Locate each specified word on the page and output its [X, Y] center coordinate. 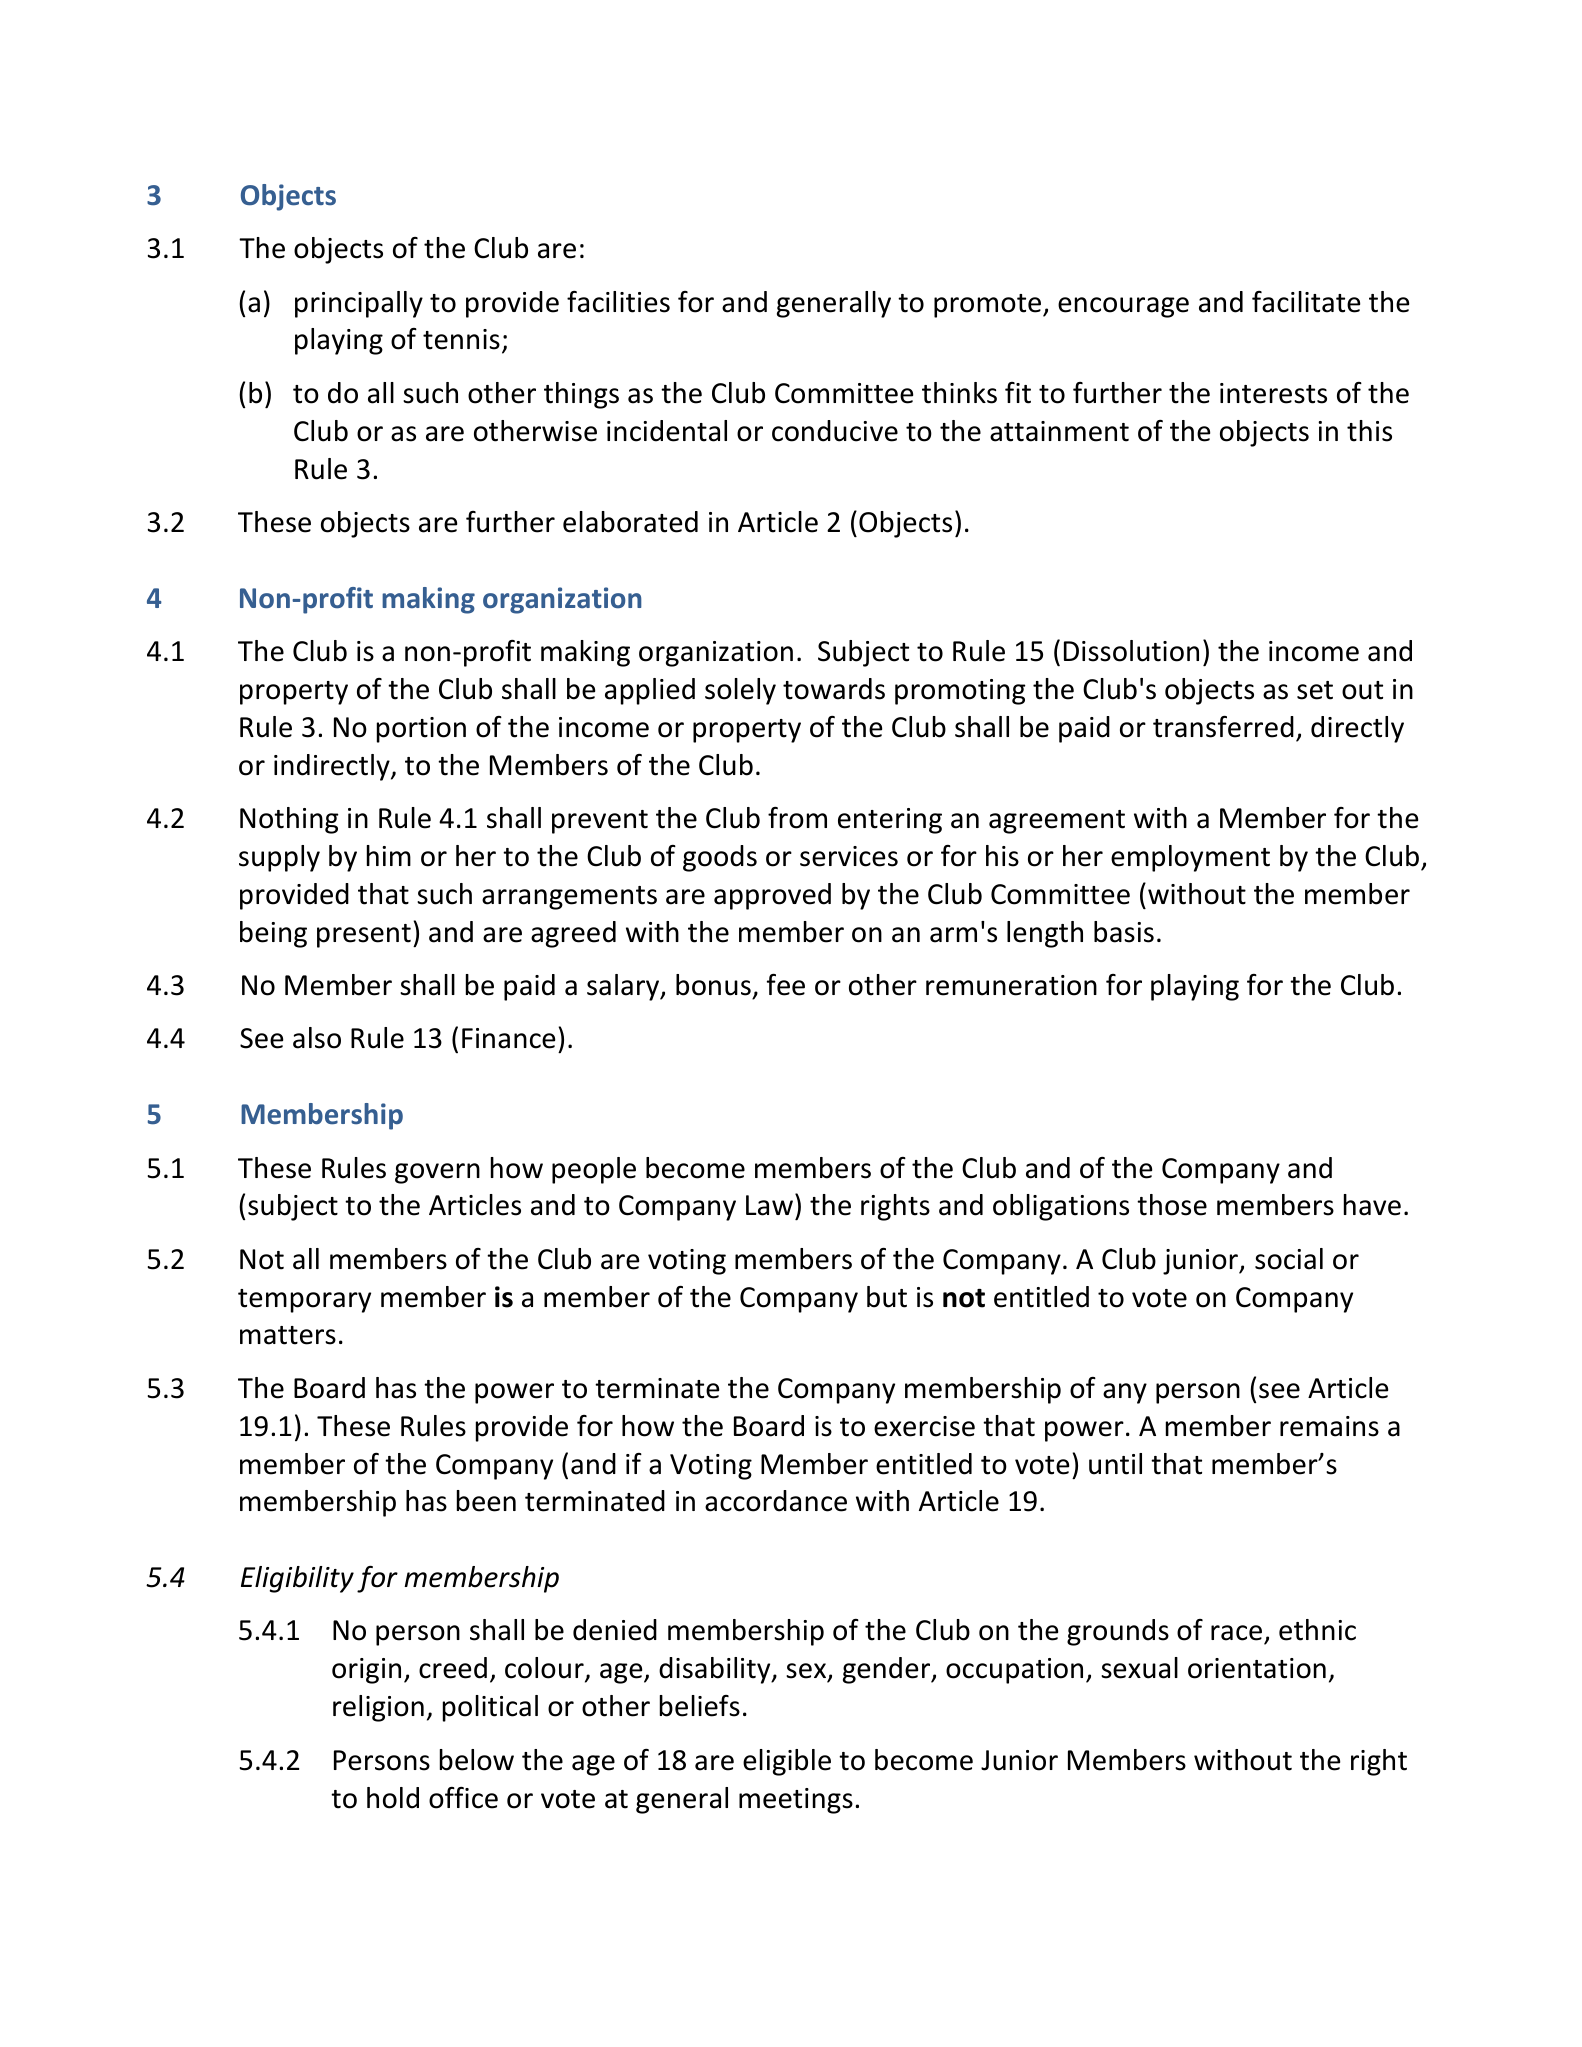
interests [1273, 393]
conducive [835, 431]
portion [421, 730]
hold [393, 1798]
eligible [787, 1762]
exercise [924, 1426]
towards [834, 689]
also [317, 1038]
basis [1124, 932]
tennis [461, 339]
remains [1329, 1426]
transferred [1223, 727]
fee [786, 985]
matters [288, 1335]
